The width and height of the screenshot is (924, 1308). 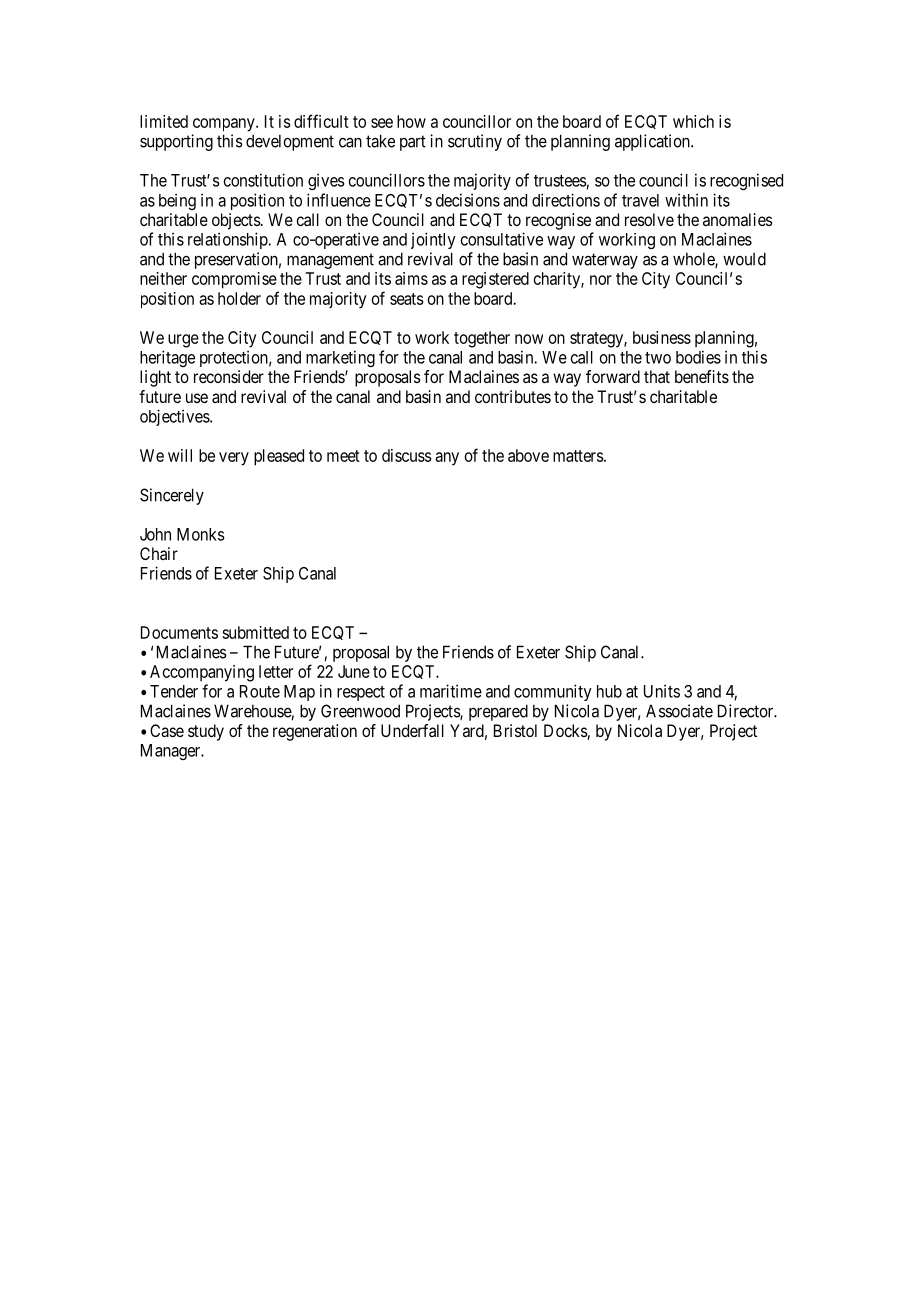 I want to click on Associate, so click(x=679, y=711).
